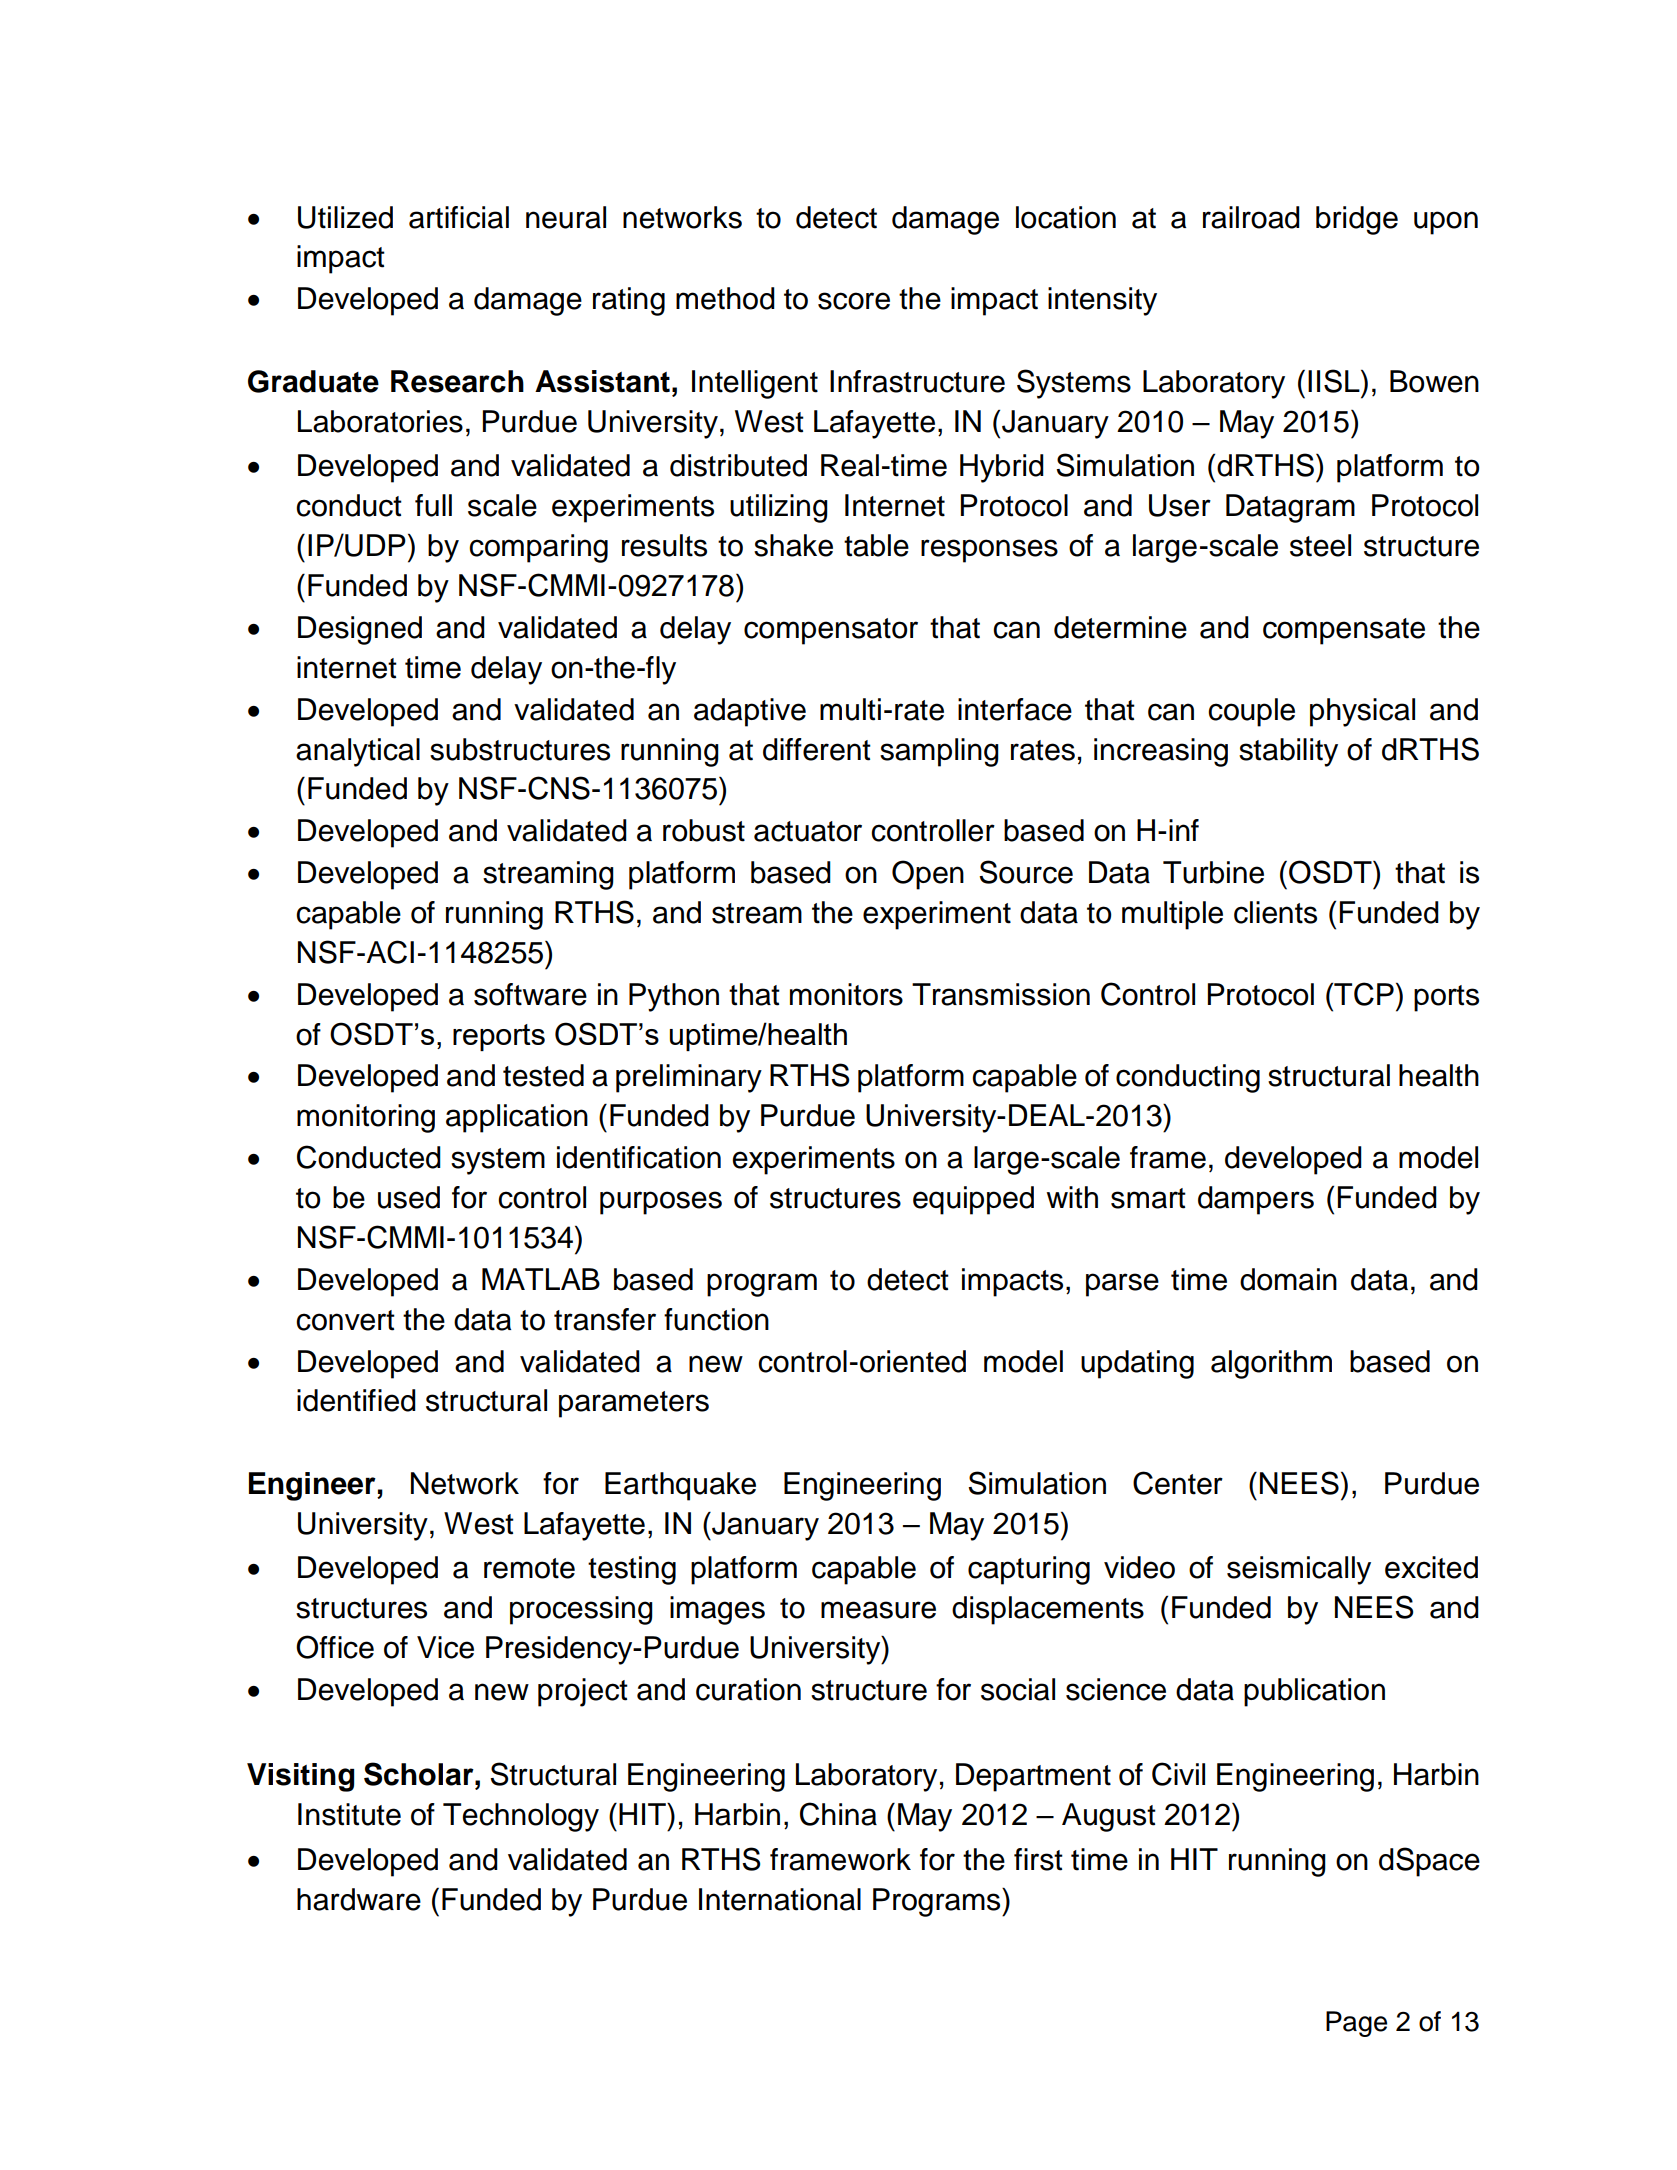 The height and width of the image is (2170, 1677). Describe the element at coordinates (780, 1899) in the image. I see `International` at that location.
